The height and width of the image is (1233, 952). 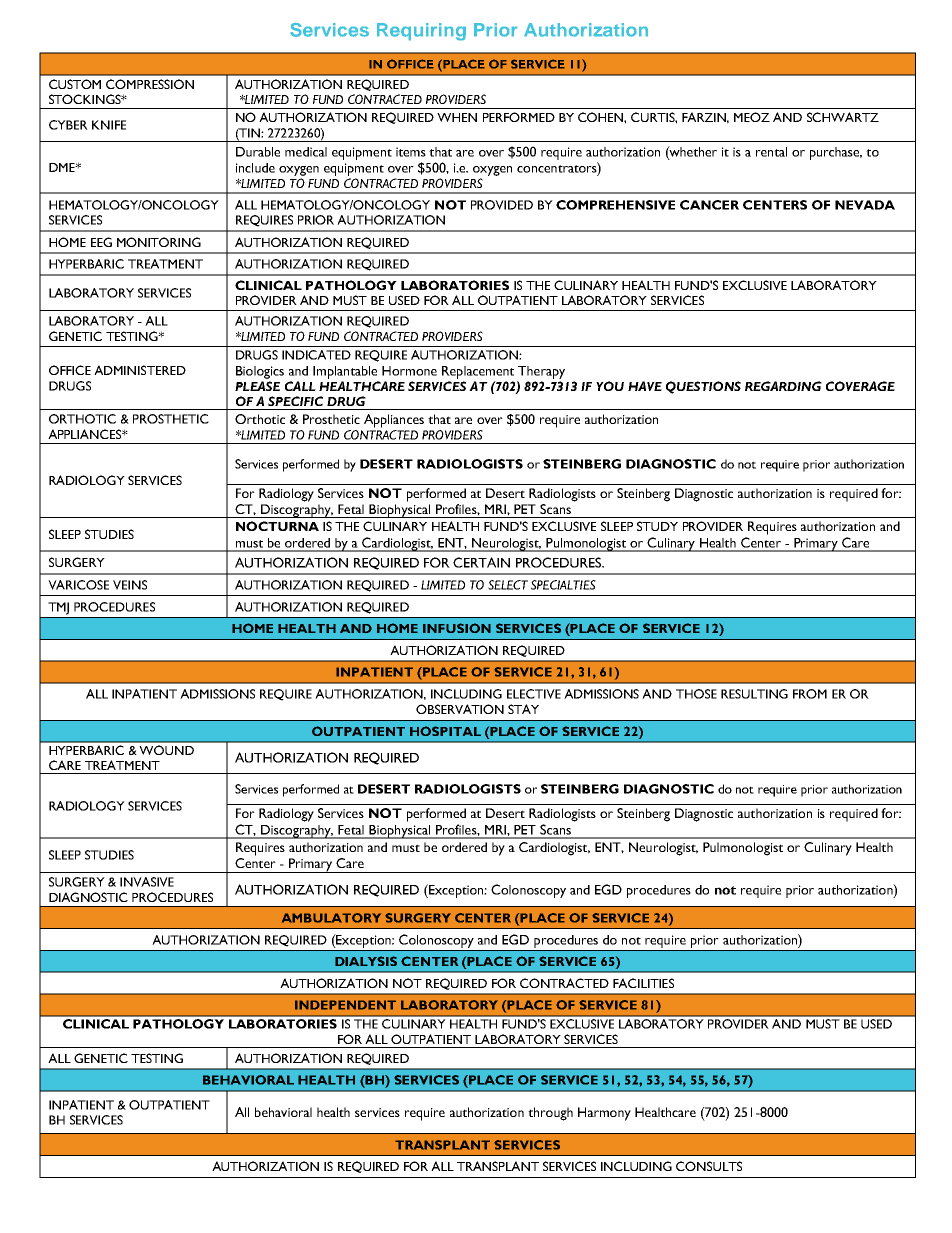 I want to click on through, so click(x=550, y=1114).
